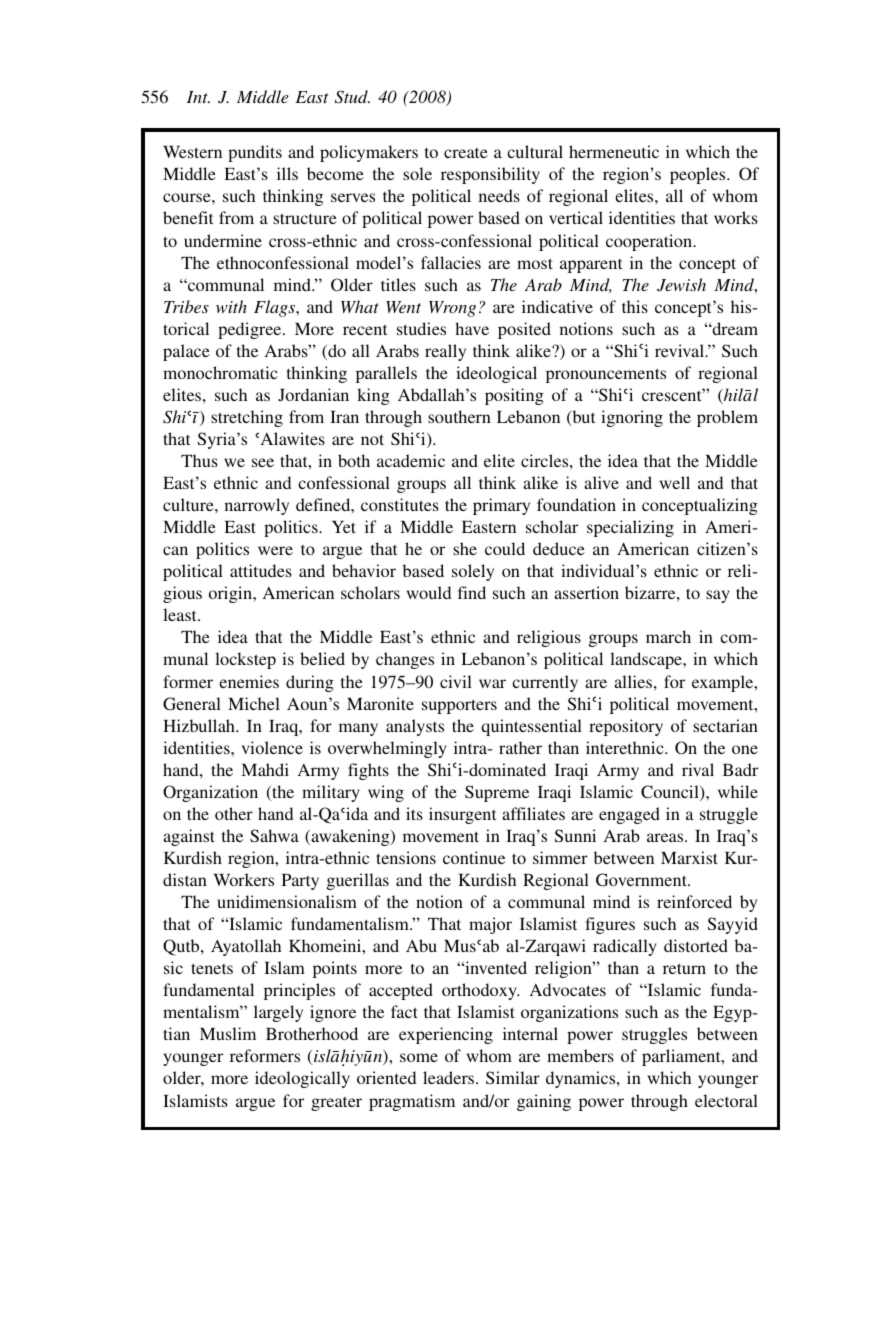 The width and height of the screenshot is (896, 1328). I want to click on greater, so click(336, 1104).
